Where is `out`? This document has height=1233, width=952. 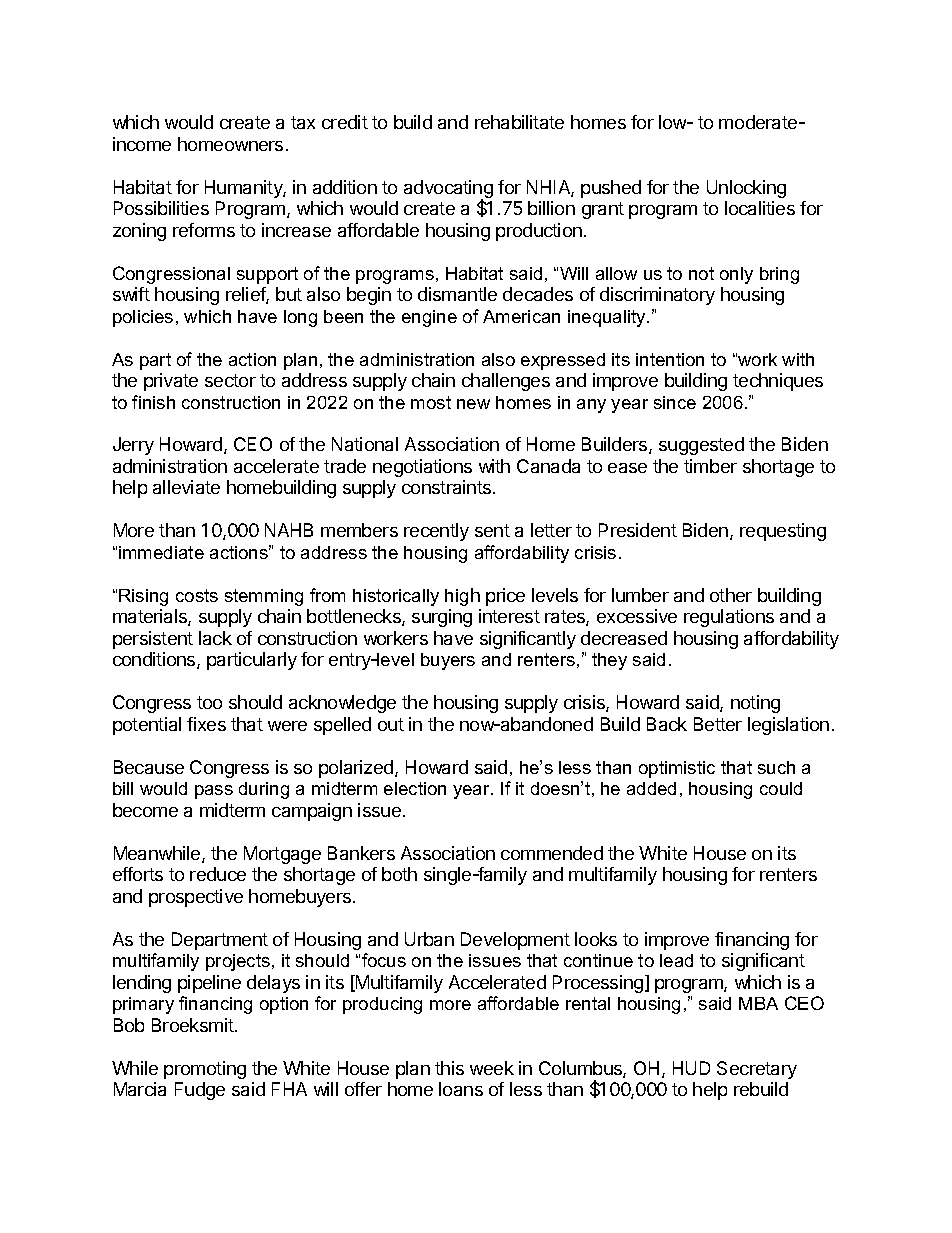 out is located at coordinates (391, 724).
